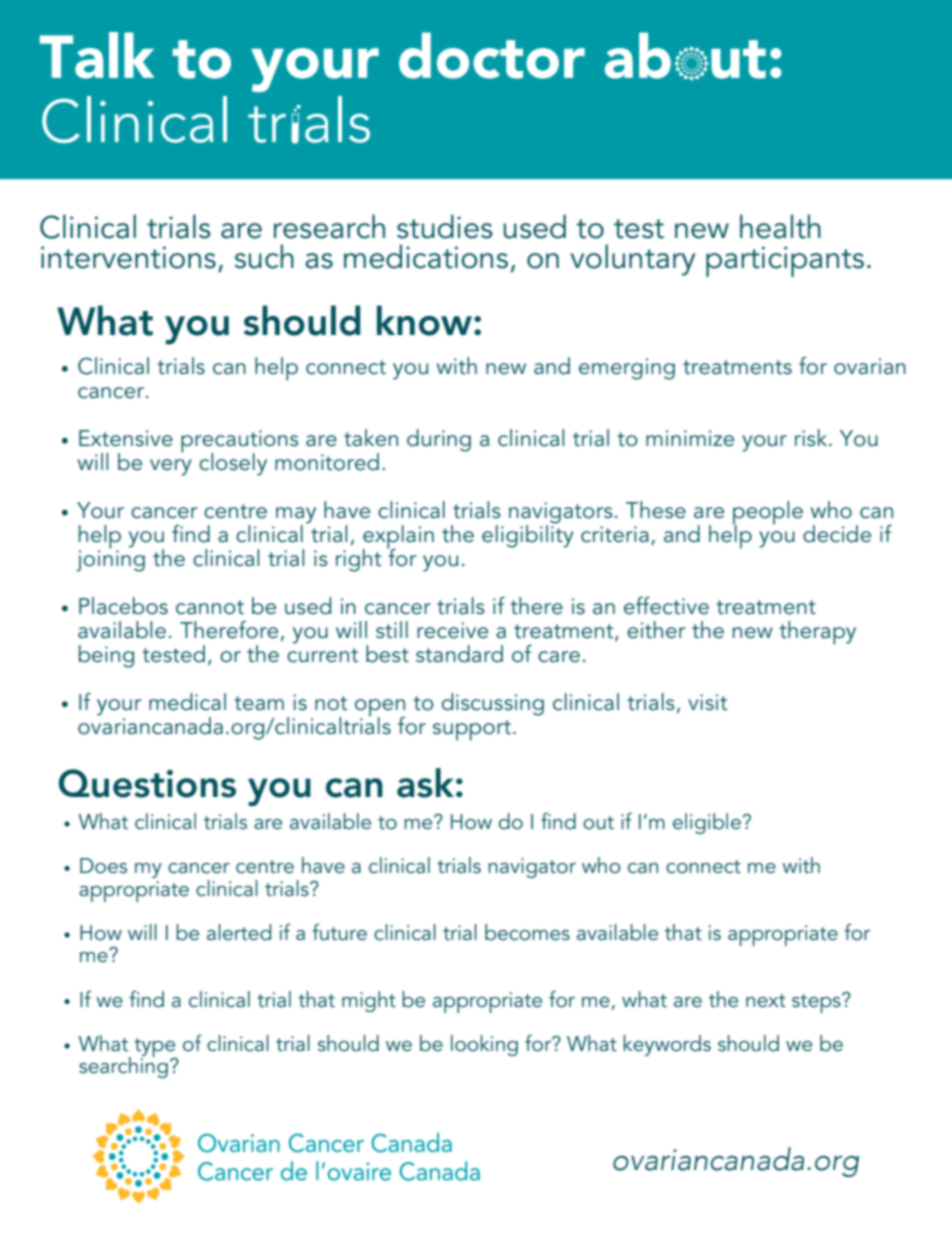 This screenshot has width=952, height=1233. What do you see at coordinates (707, 702) in the screenshot?
I see `visit` at bounding box center [707, 702].
